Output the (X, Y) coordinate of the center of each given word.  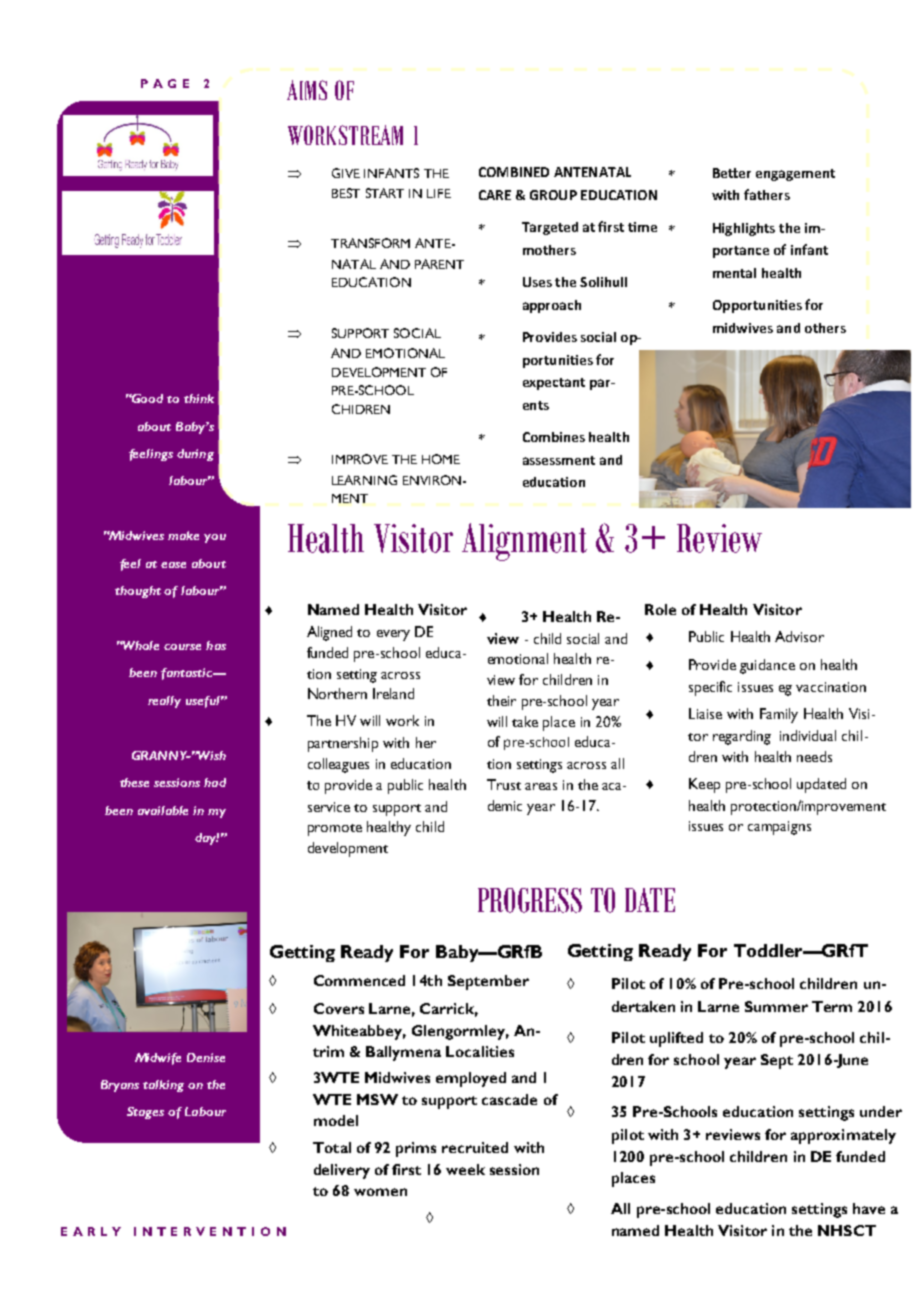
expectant (554, 384)
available (163, 810)
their (501, 700)
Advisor (799, 636)
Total (332, 1147)
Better (732, 173)
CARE (495, 195)
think (199, 398)
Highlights (744, 229)
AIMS (307, 90)
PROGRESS (530, 900)
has (216, 645)
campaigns (779, 828)
